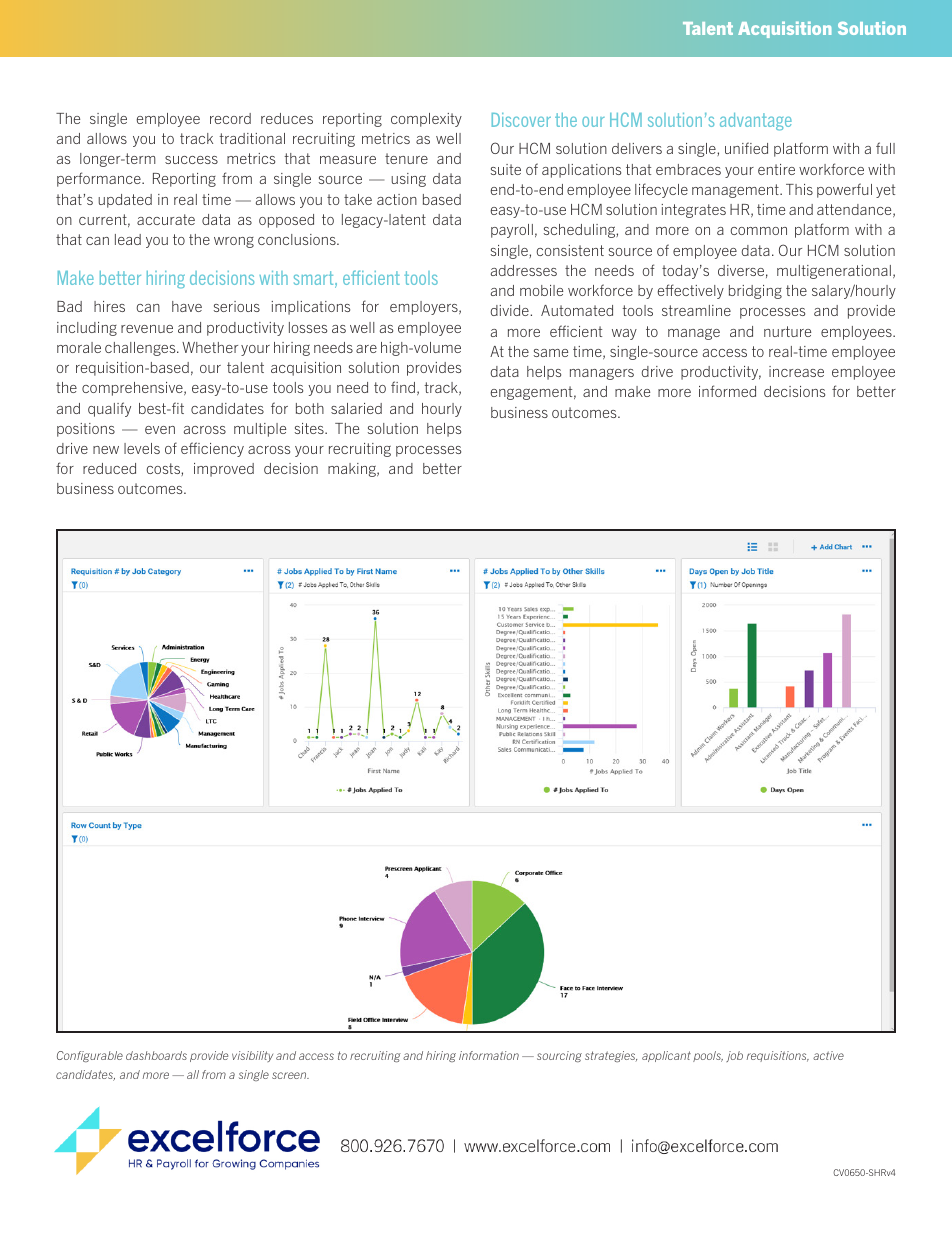 The width and height of the screenshot is (952, 1233). Describe the element at coordinates (489, 1055) in the screenshot. I see `information` at that location.
